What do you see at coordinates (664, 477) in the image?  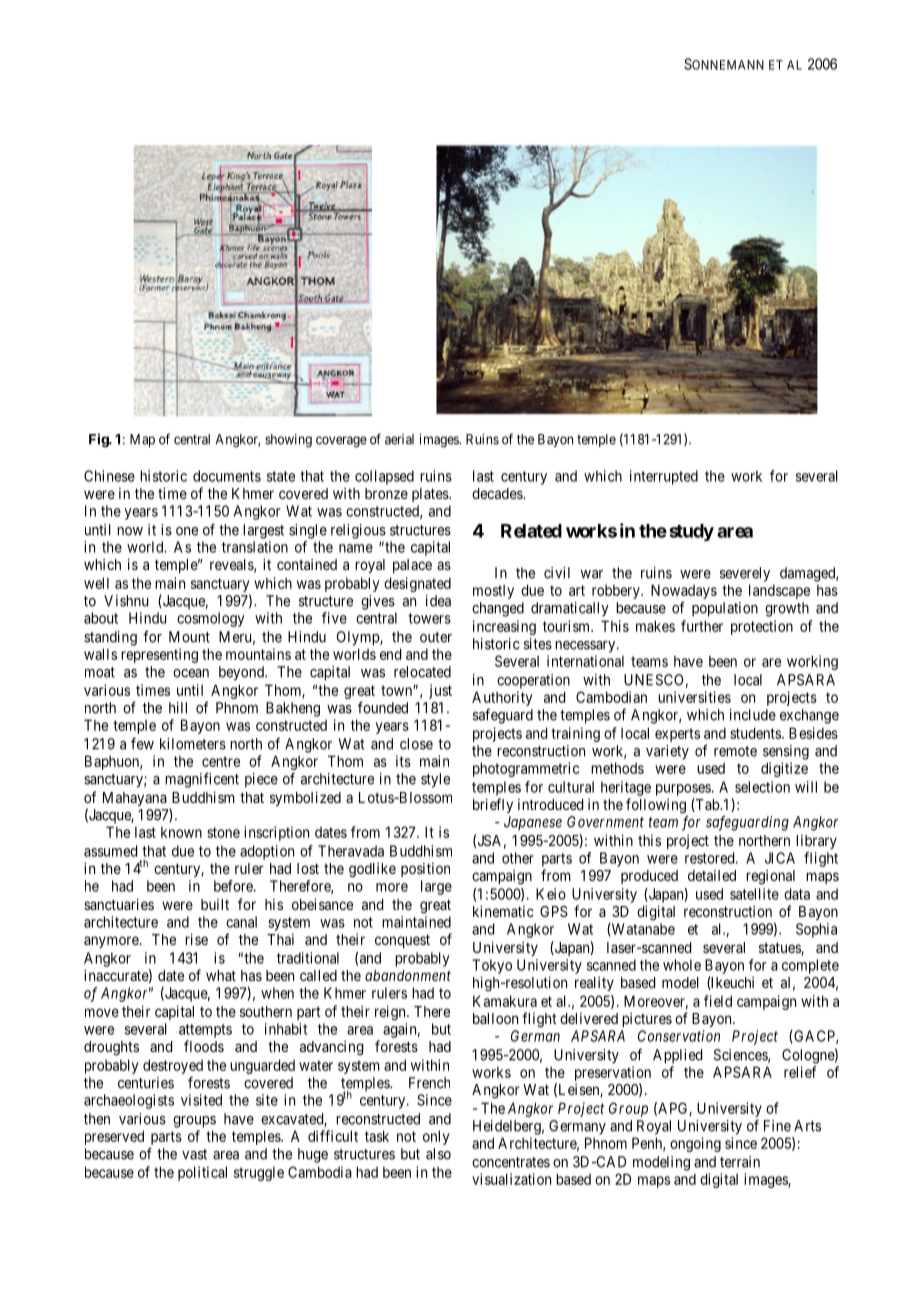 I see `interrupted` at bounding box center [664, 477].
